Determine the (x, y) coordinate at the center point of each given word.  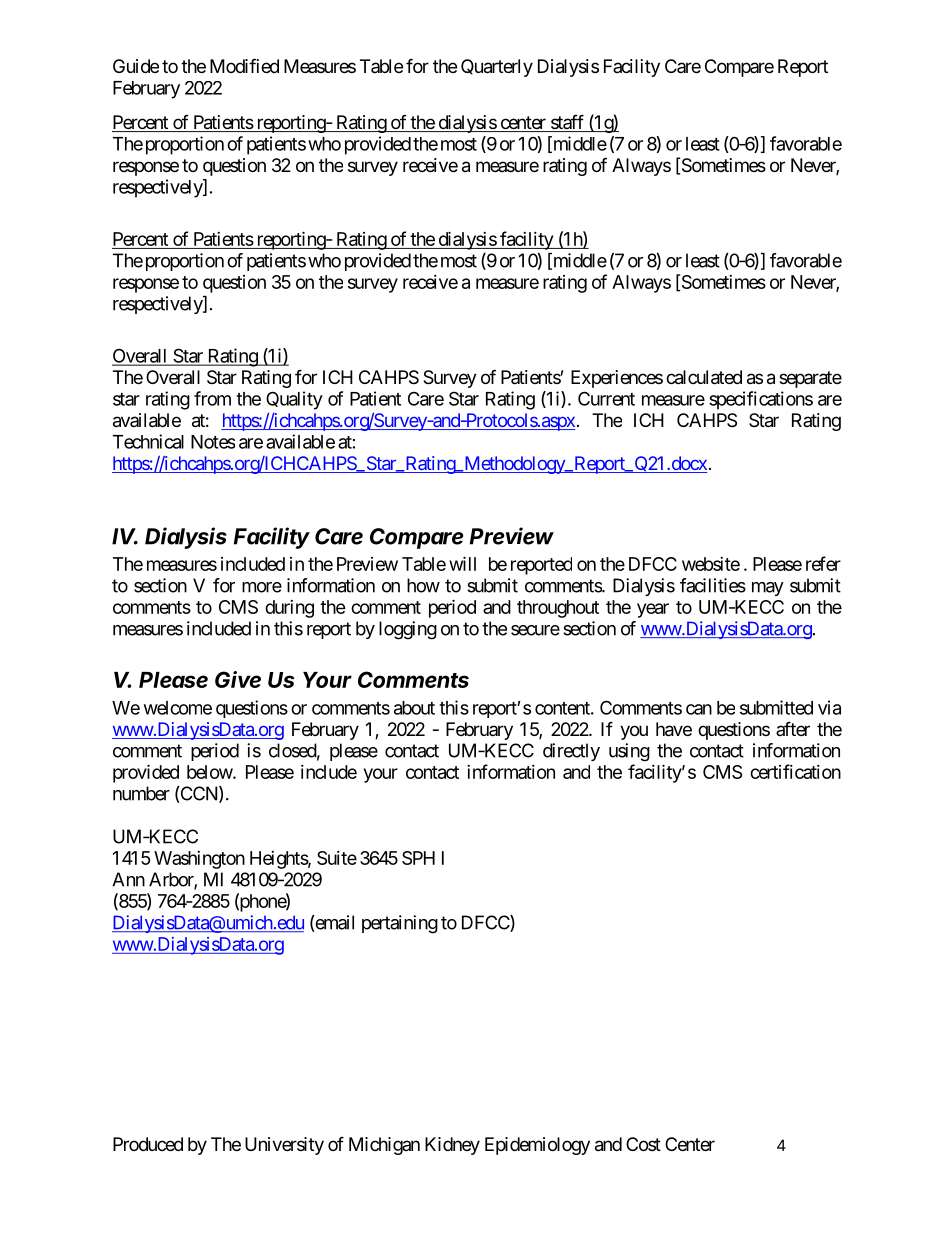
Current (606, 398)
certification (795, 771)
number (141, 793)
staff (567, 123)
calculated (704, 377)
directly (571, 752)
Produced (148, 1144)
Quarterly (497, 68)
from (212, 398)
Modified (244, 65)
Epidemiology (537, 1146)
